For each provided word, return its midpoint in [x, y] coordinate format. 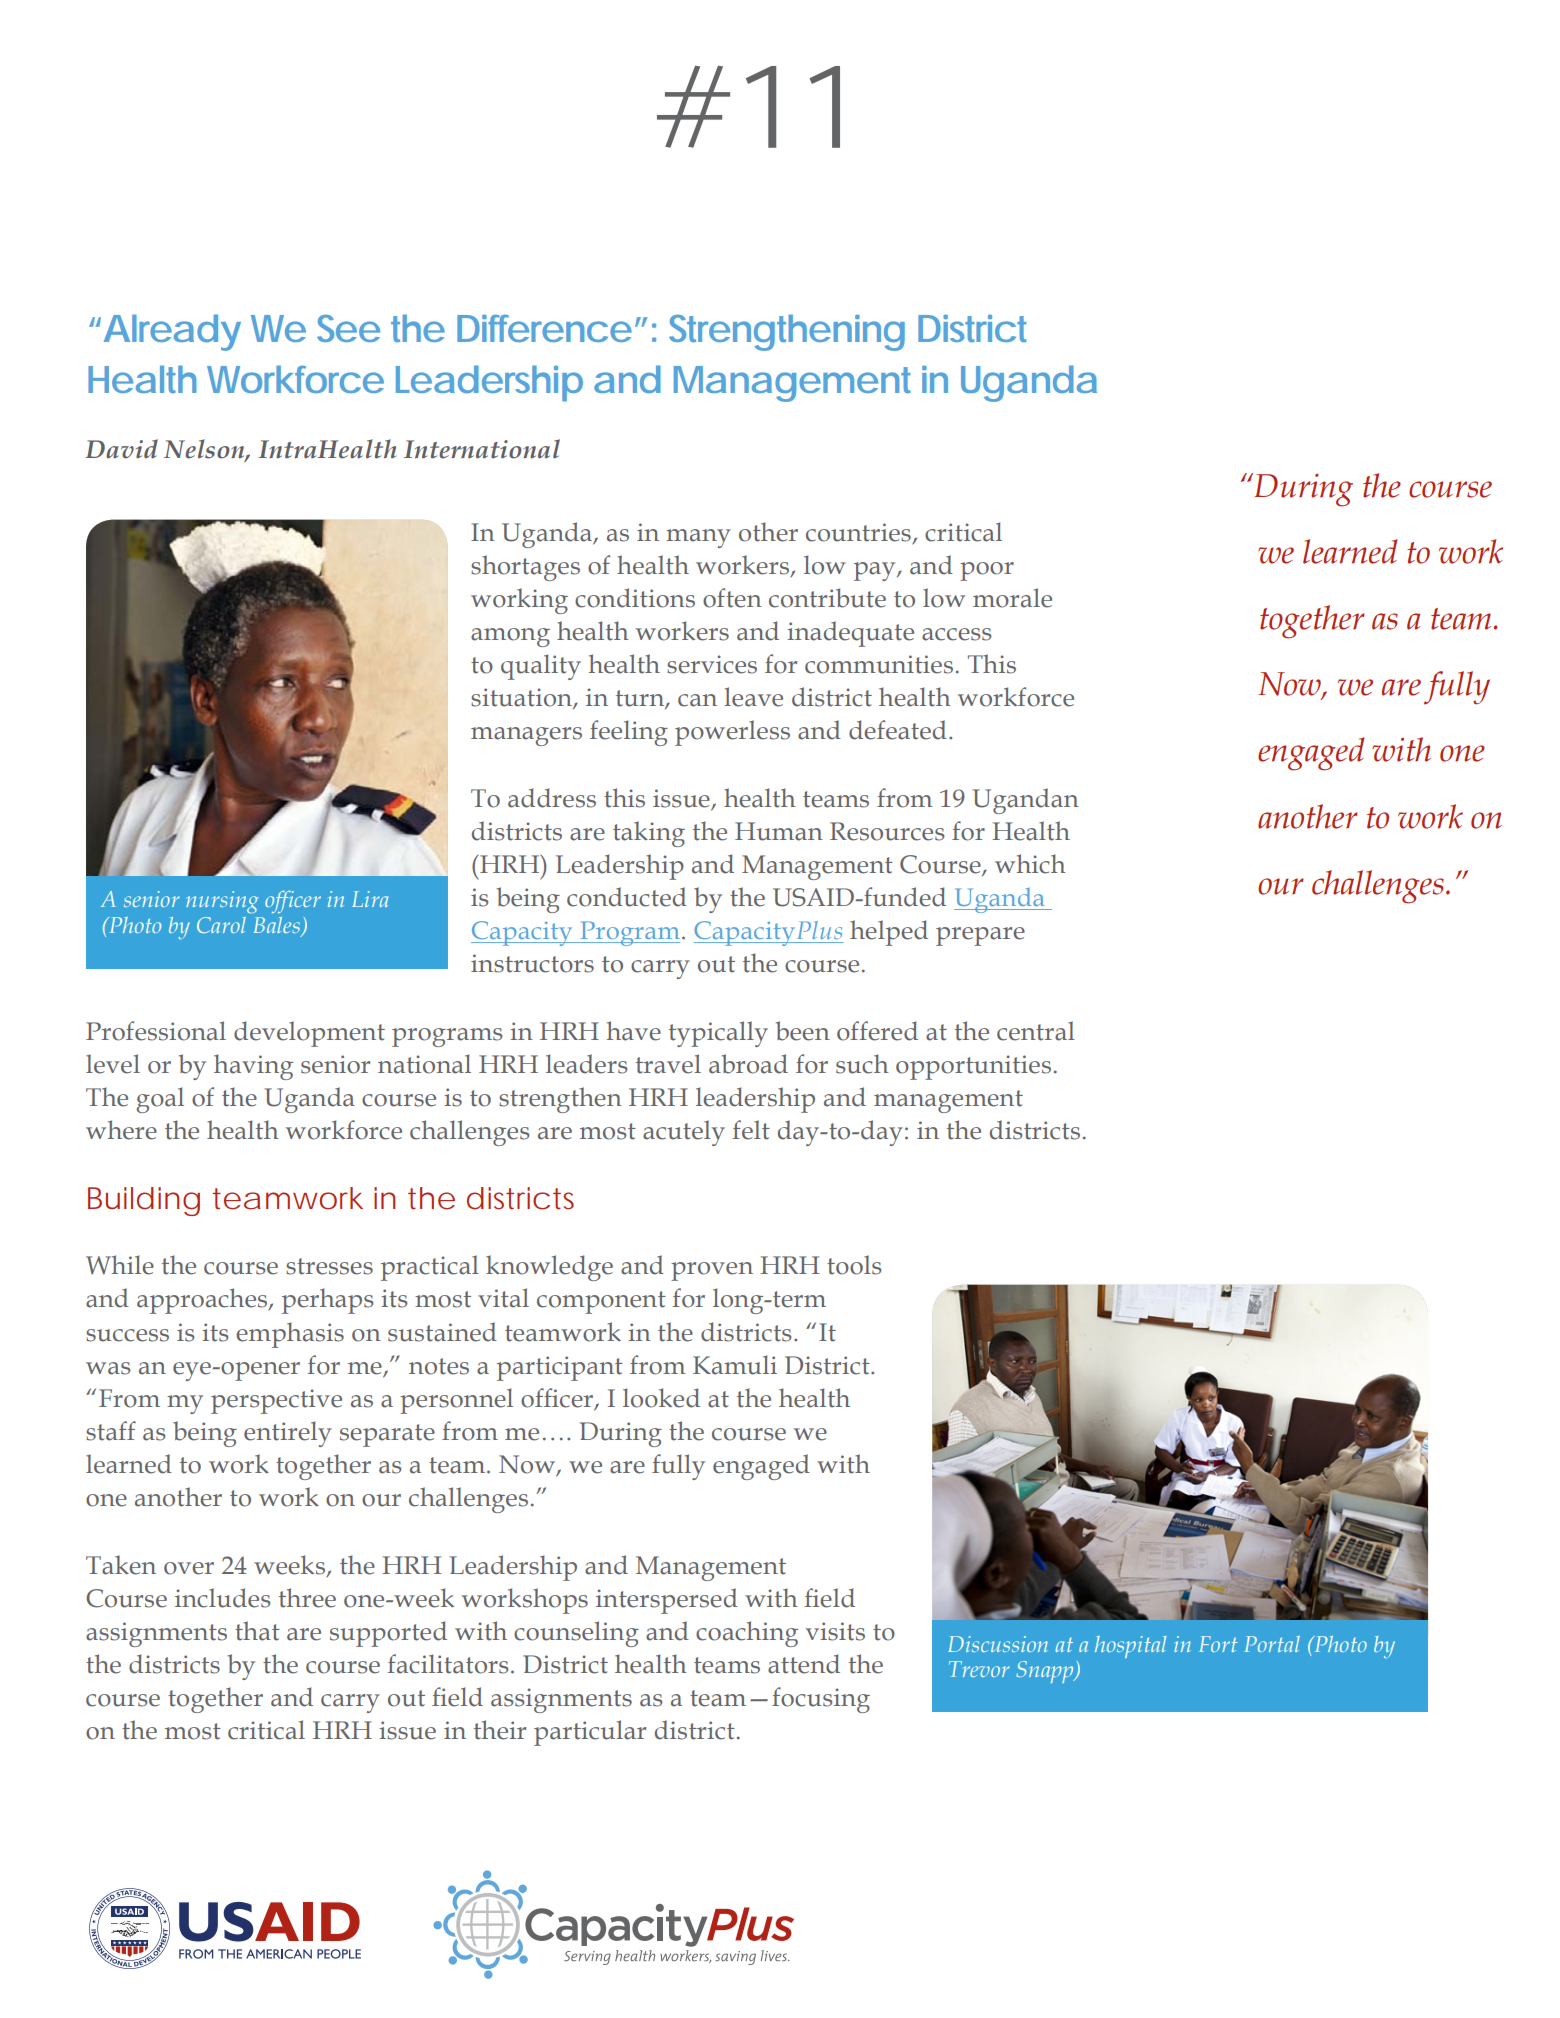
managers [526, 736]
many [698, 538]
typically [718, 1034]
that [257, 1631]
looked [661, 1398]
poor [987, 571]
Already [172, 332]
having [253, 1067]
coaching [747, 1634]
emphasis [290, 1335]
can [697, 700]
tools [854, 1265]
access [957, 634]
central [1036, 1031]
